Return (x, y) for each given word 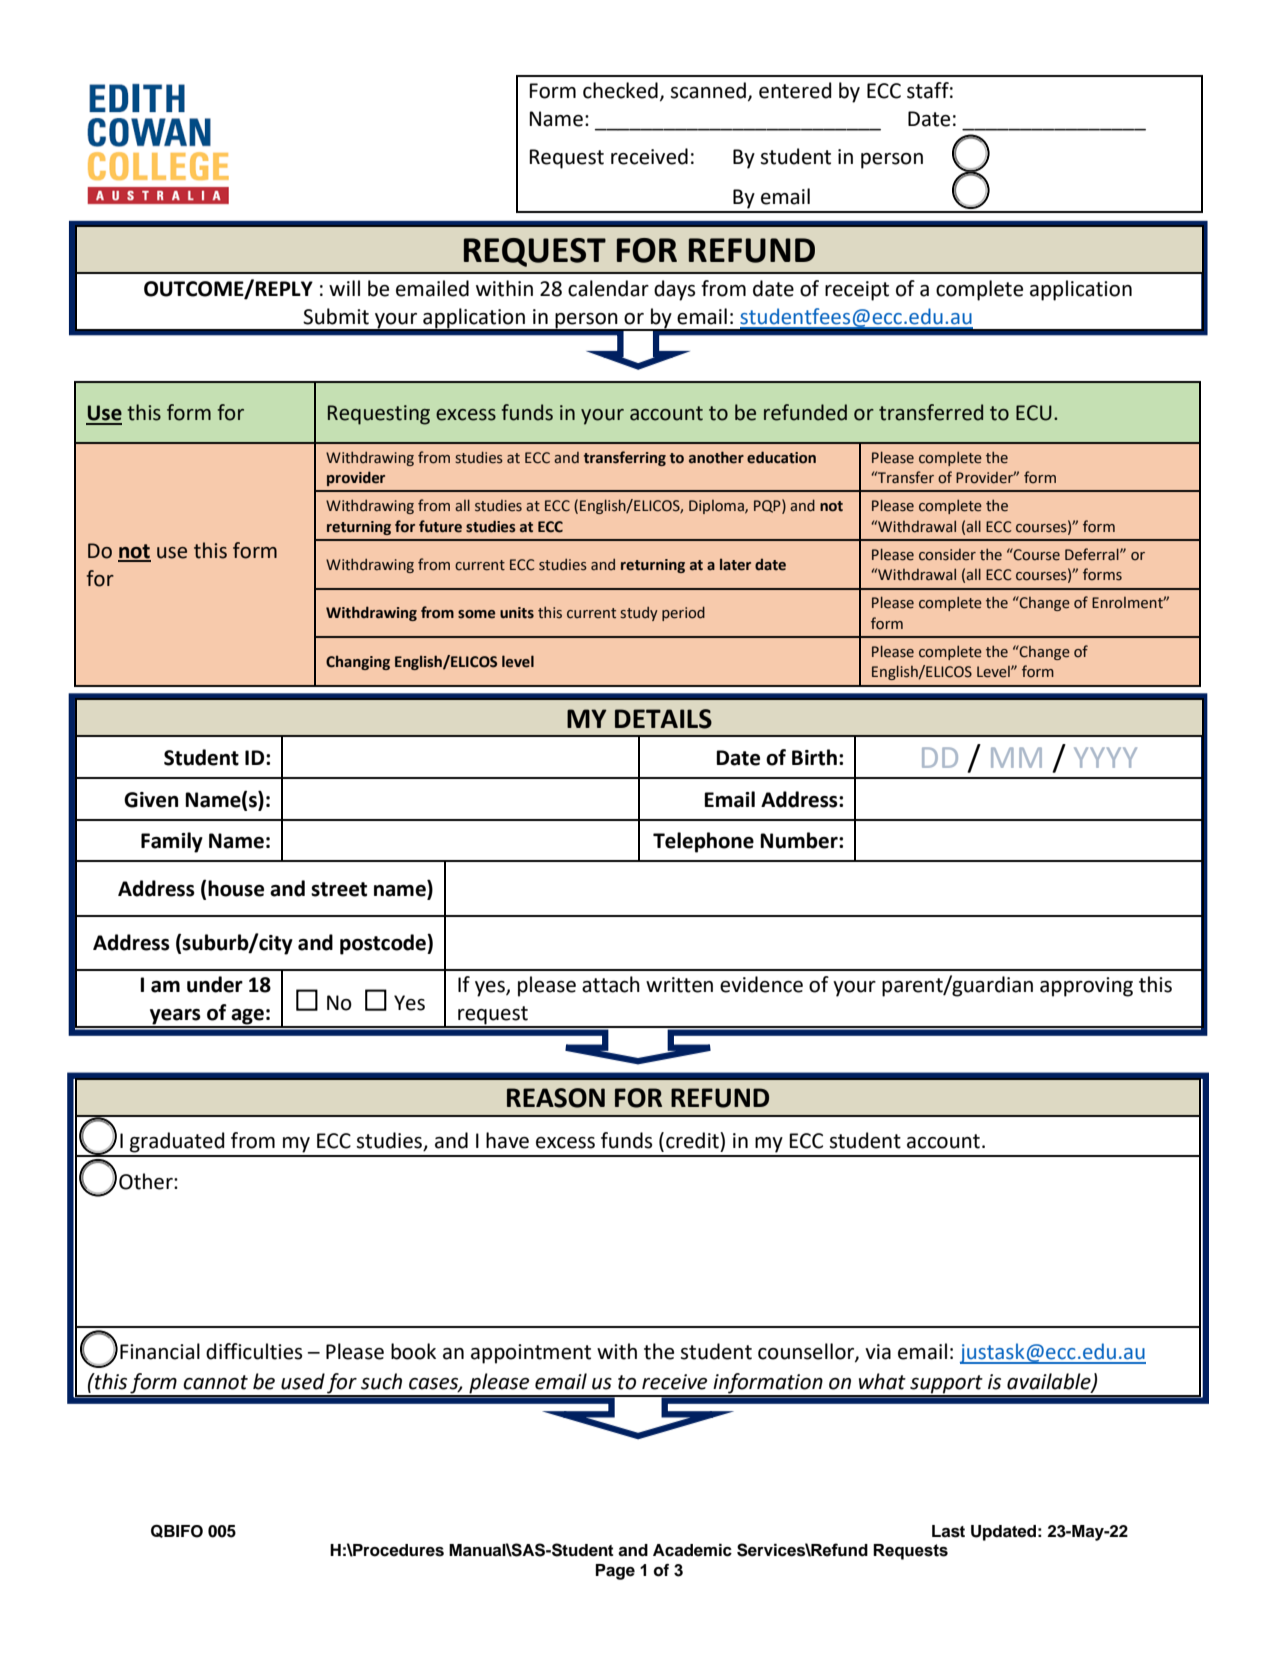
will (344, 288)
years (175, 1018)
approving (1086, 987)
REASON (556, 1098)
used (303, 1381)
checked (620, 90)
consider (947, 555)
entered (795, 90)
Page (615, 1572)
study (639, 614)
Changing (358, 662)
